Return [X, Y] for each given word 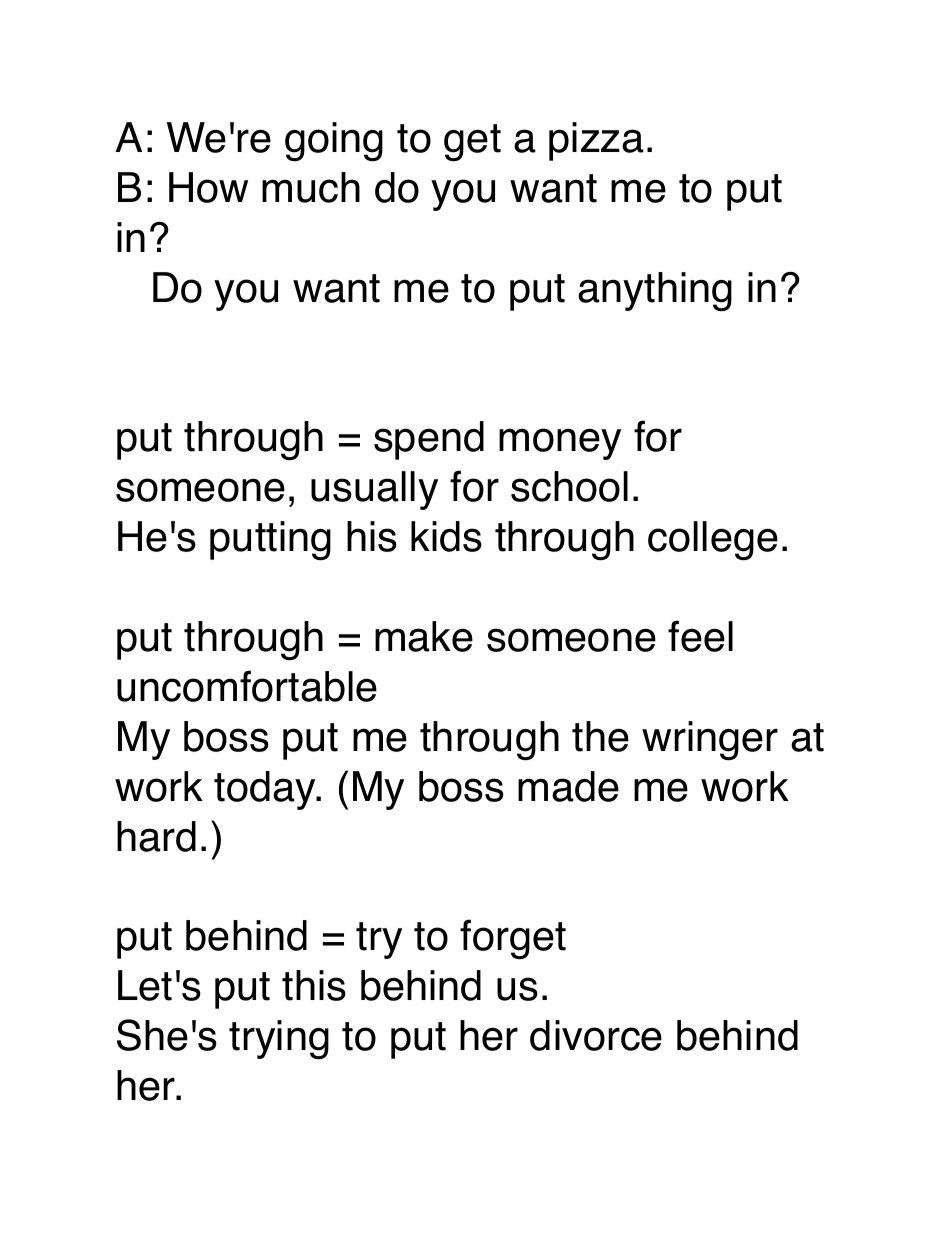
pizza [596, 141]
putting [270, 541]
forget [513, 939]
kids [446, 536]
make [424, 636]
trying [279, 1040]
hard [156, 836]
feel [700, 636]
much [311, 187]
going [334, 142]
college [713, 541]
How [208, 187]
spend [429, 440]
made [568, 786]
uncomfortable [247, 686]
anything [655, 292]
